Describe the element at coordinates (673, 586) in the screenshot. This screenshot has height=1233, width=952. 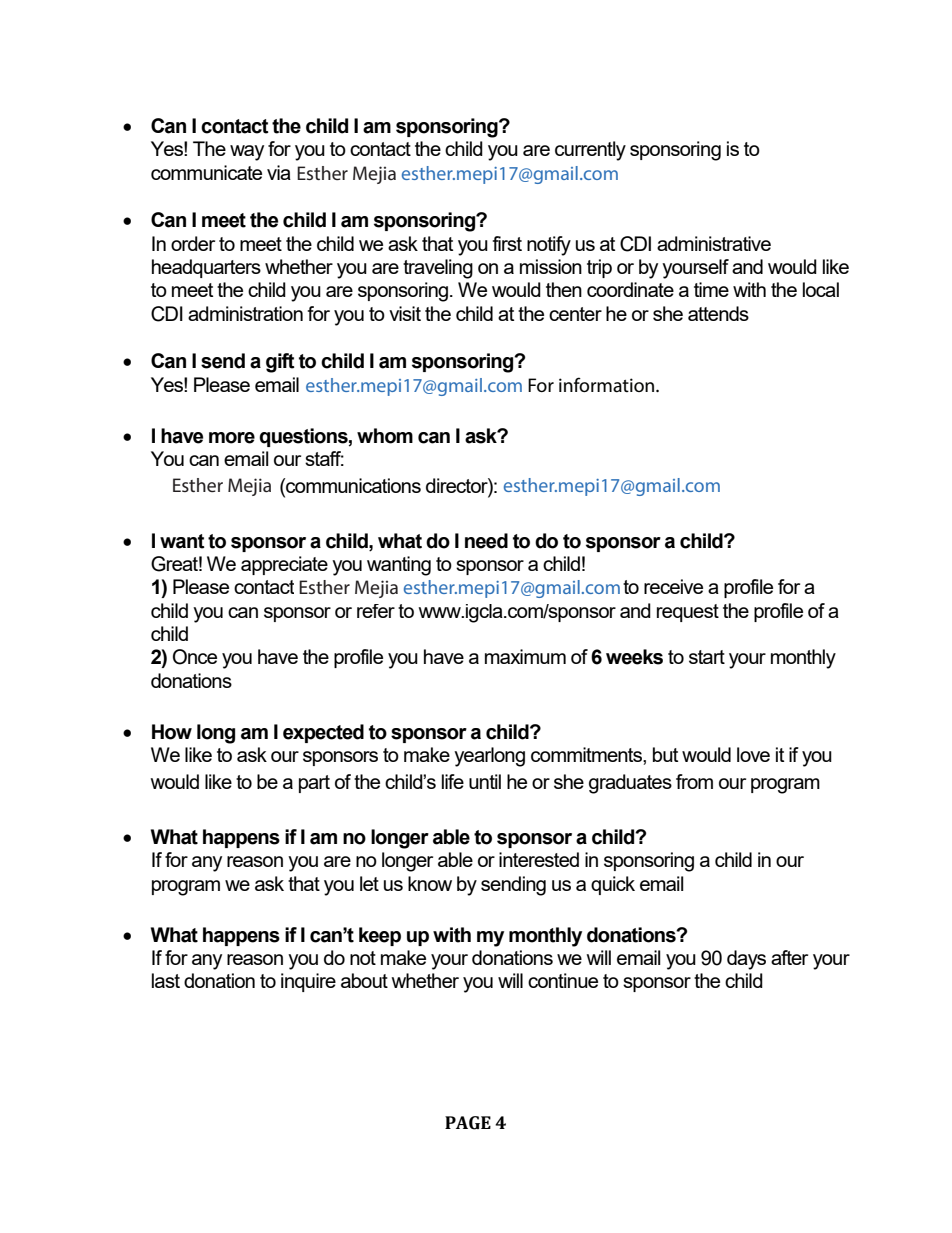
I see `receive` at that location.
